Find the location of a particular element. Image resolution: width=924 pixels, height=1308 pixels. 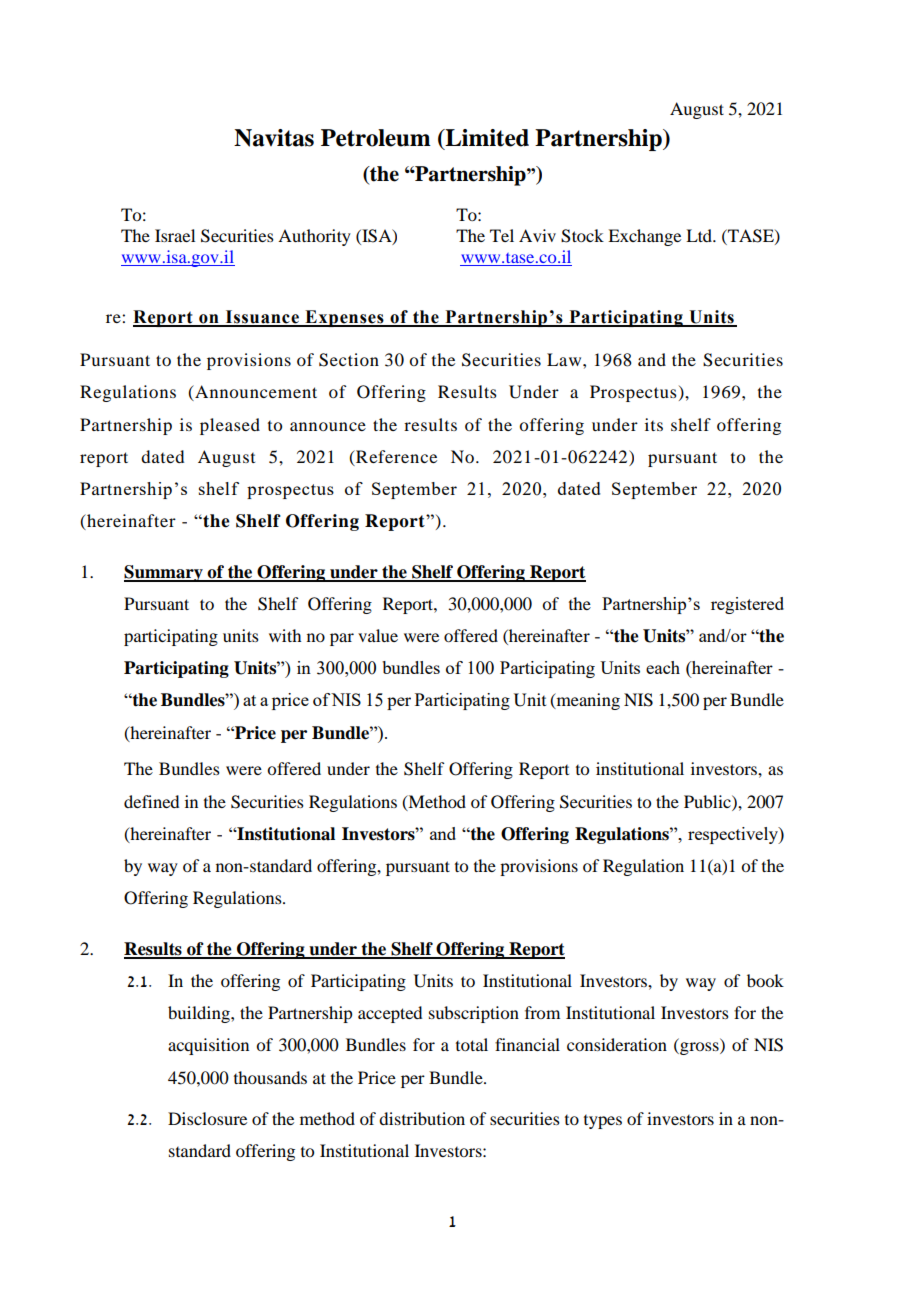

Limited is located at coordinates (486, 138).
